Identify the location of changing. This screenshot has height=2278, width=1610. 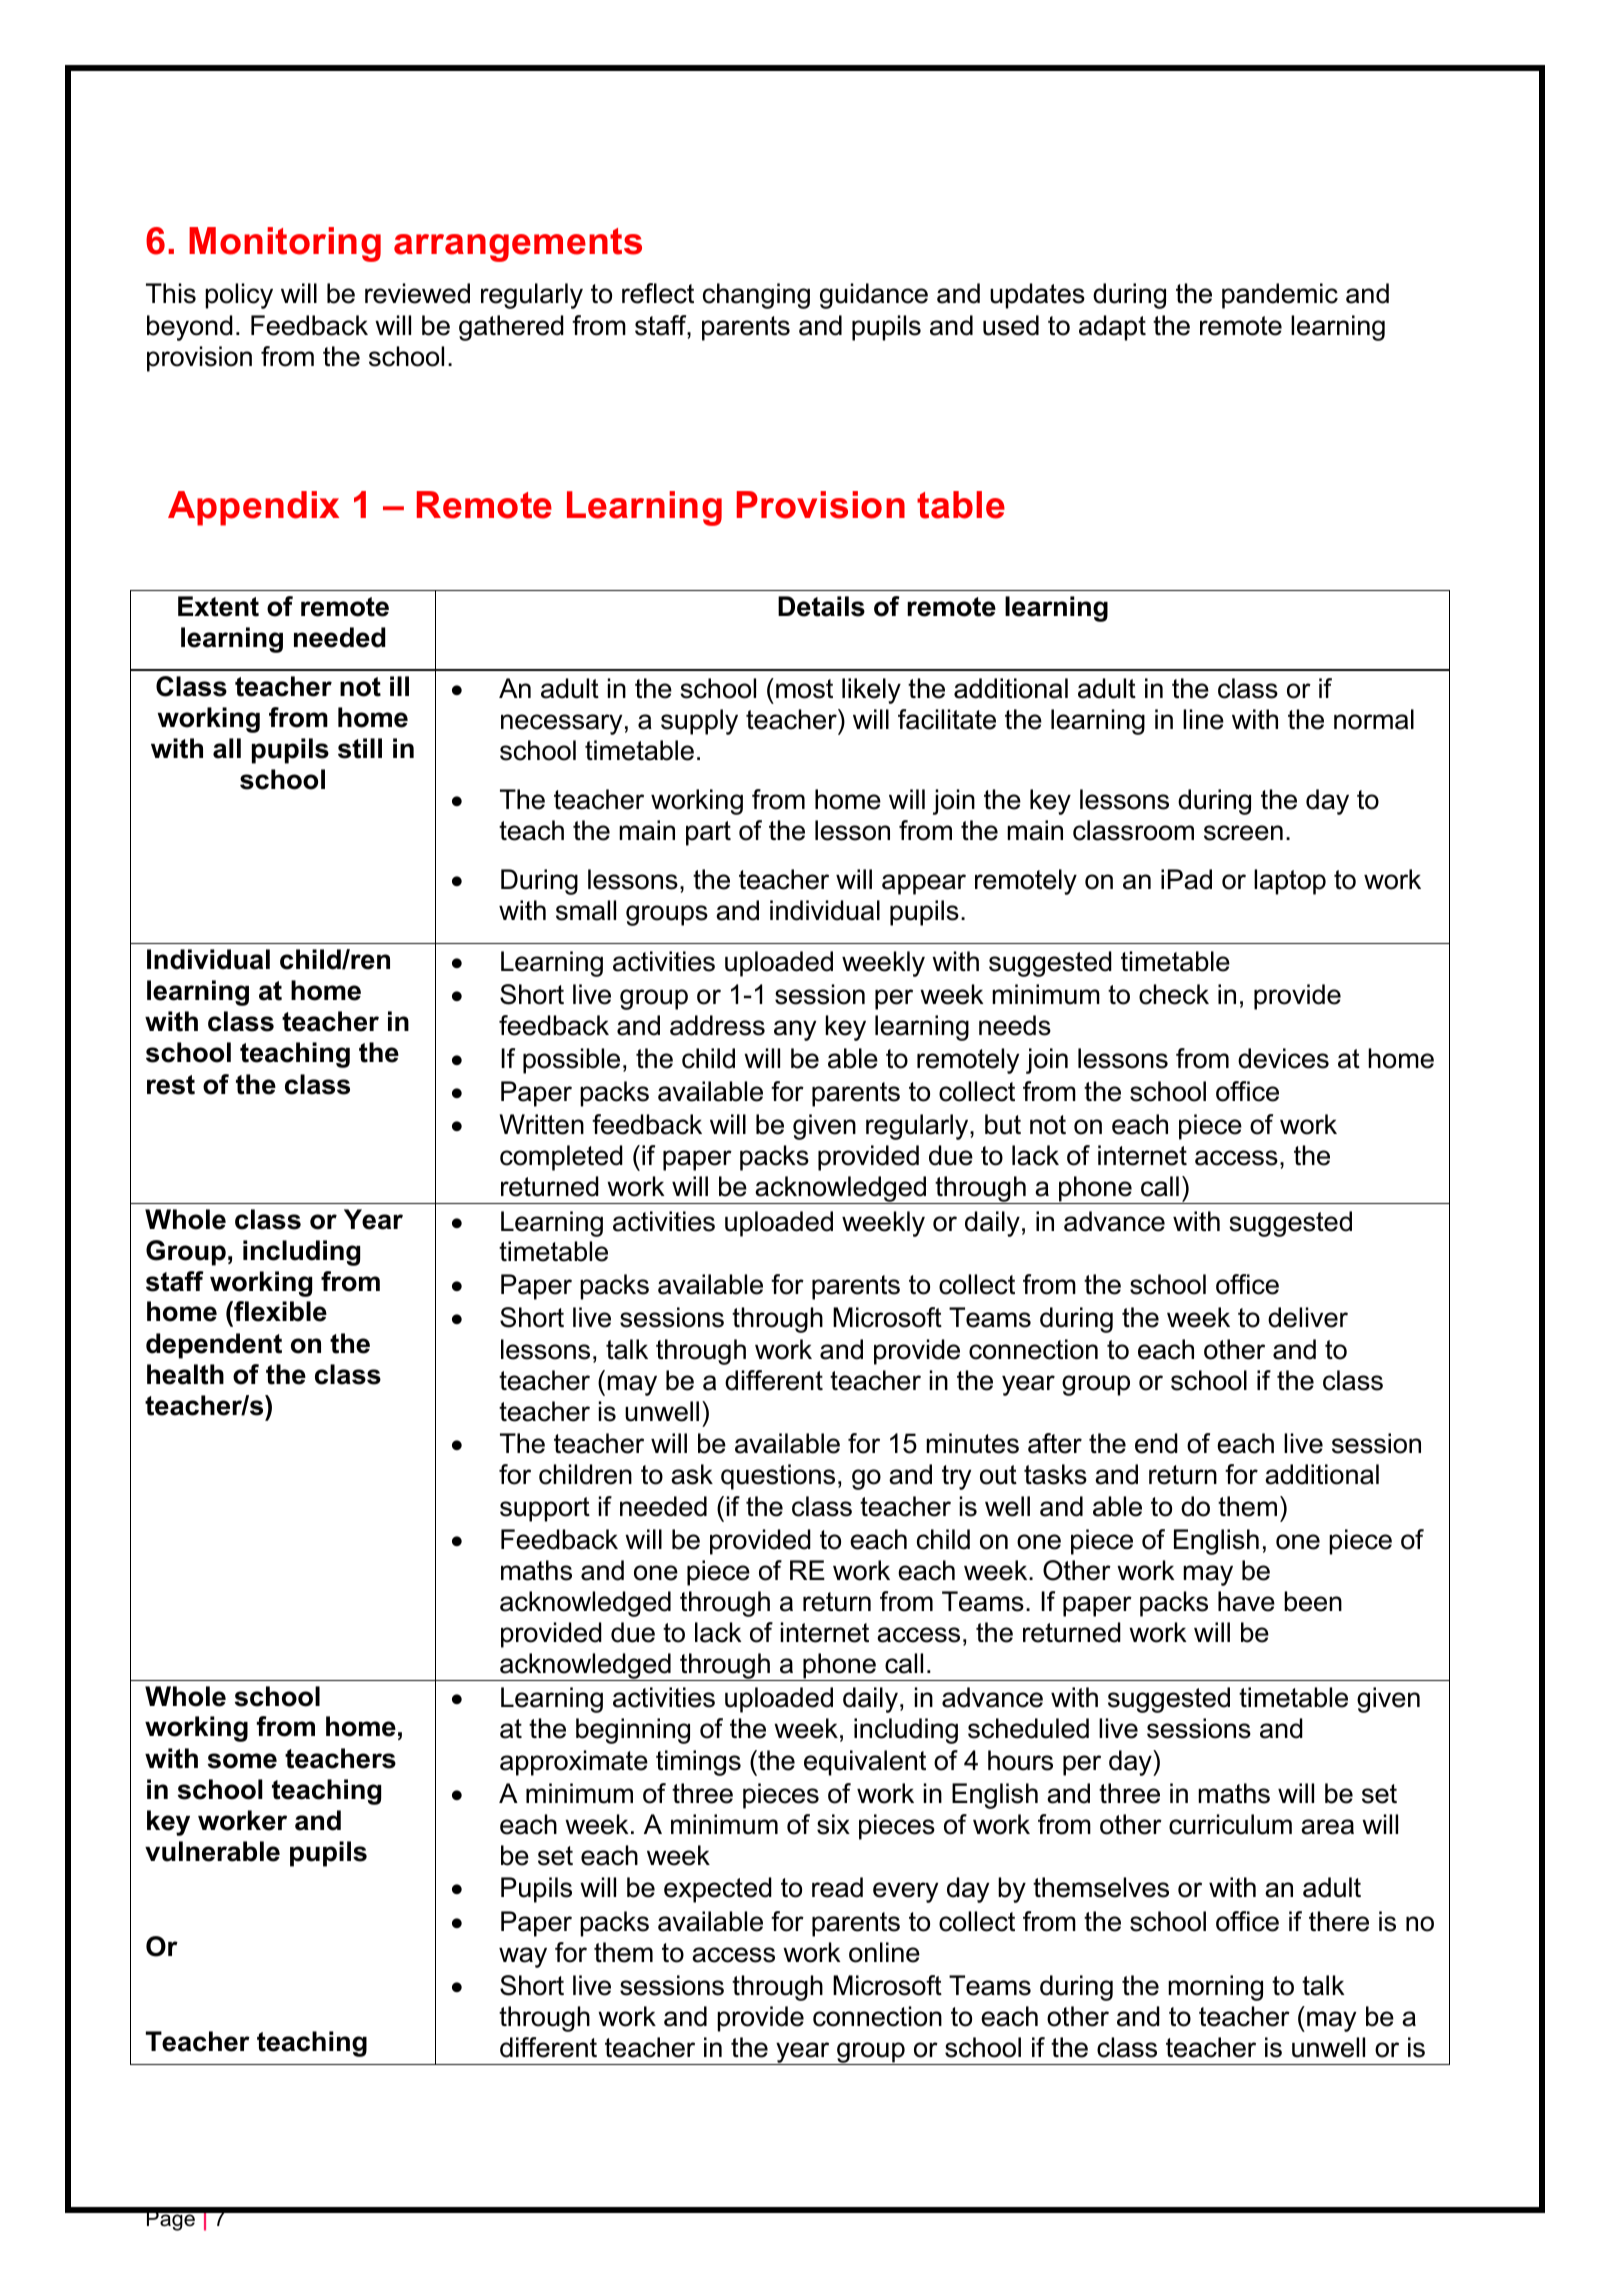
(756, 296).
